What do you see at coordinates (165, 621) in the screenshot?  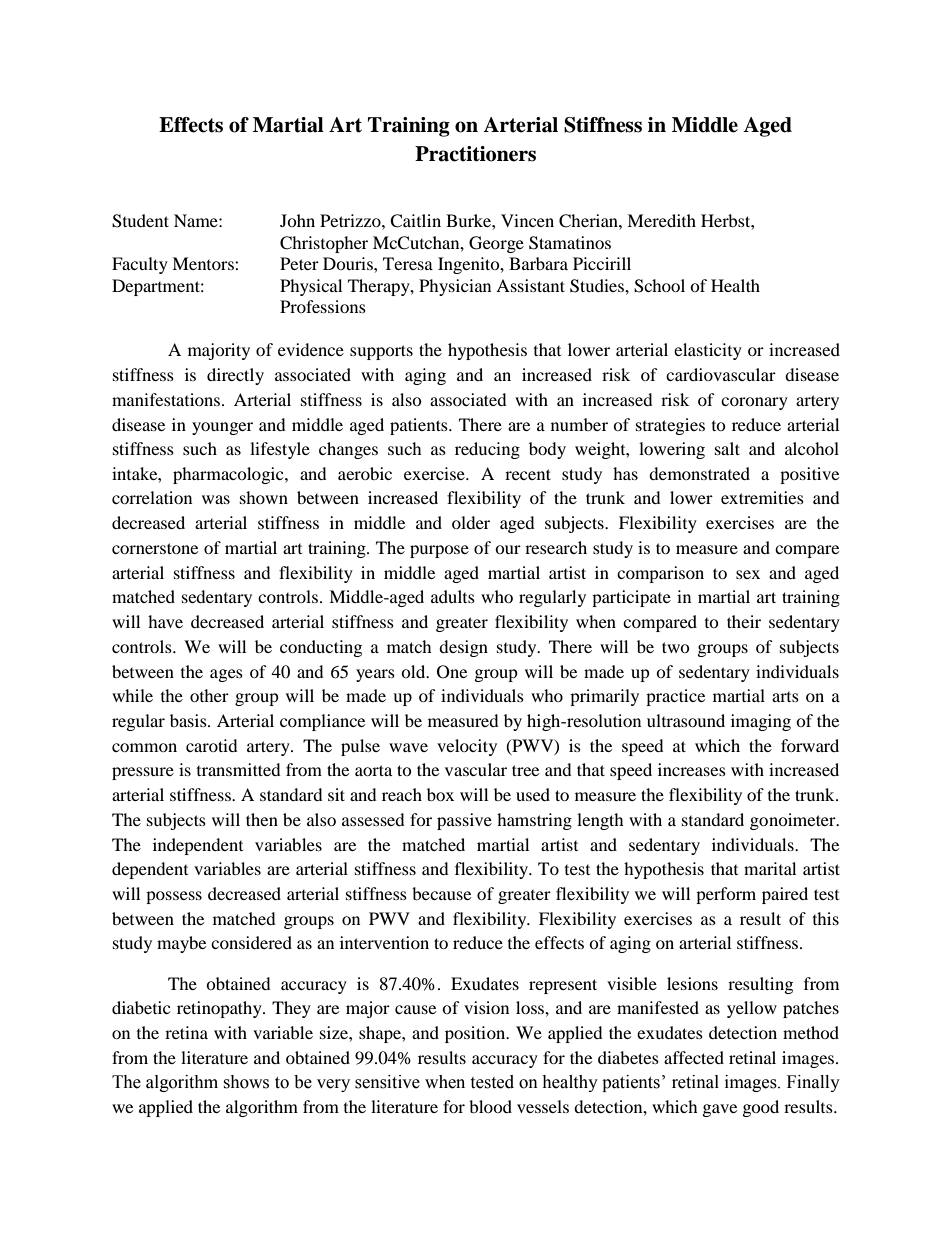 I see `have` at bounding box center [165, 621].
